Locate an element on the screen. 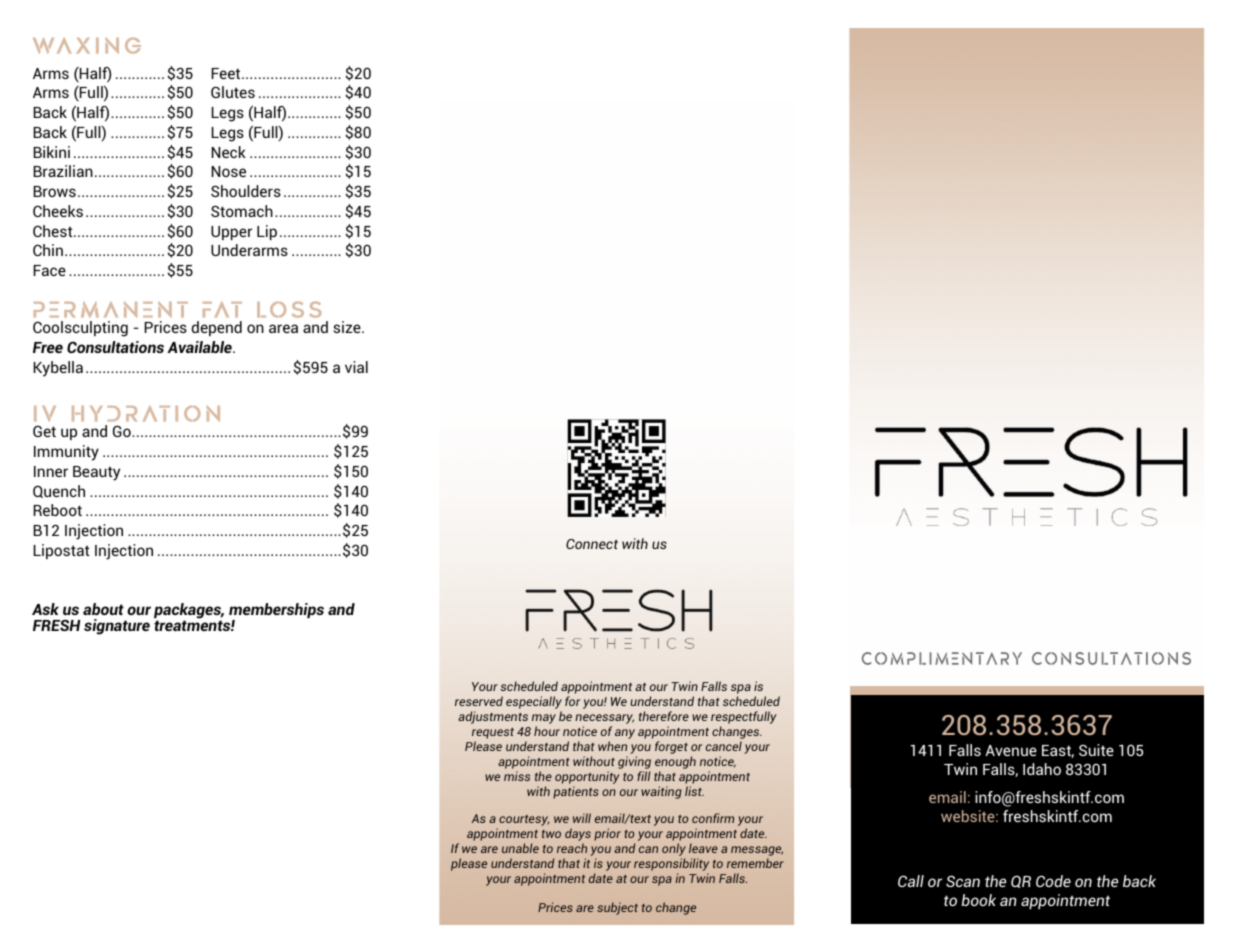 This screenshot has height=952, width=1233. Connect is located at coordinates (592, 544).
